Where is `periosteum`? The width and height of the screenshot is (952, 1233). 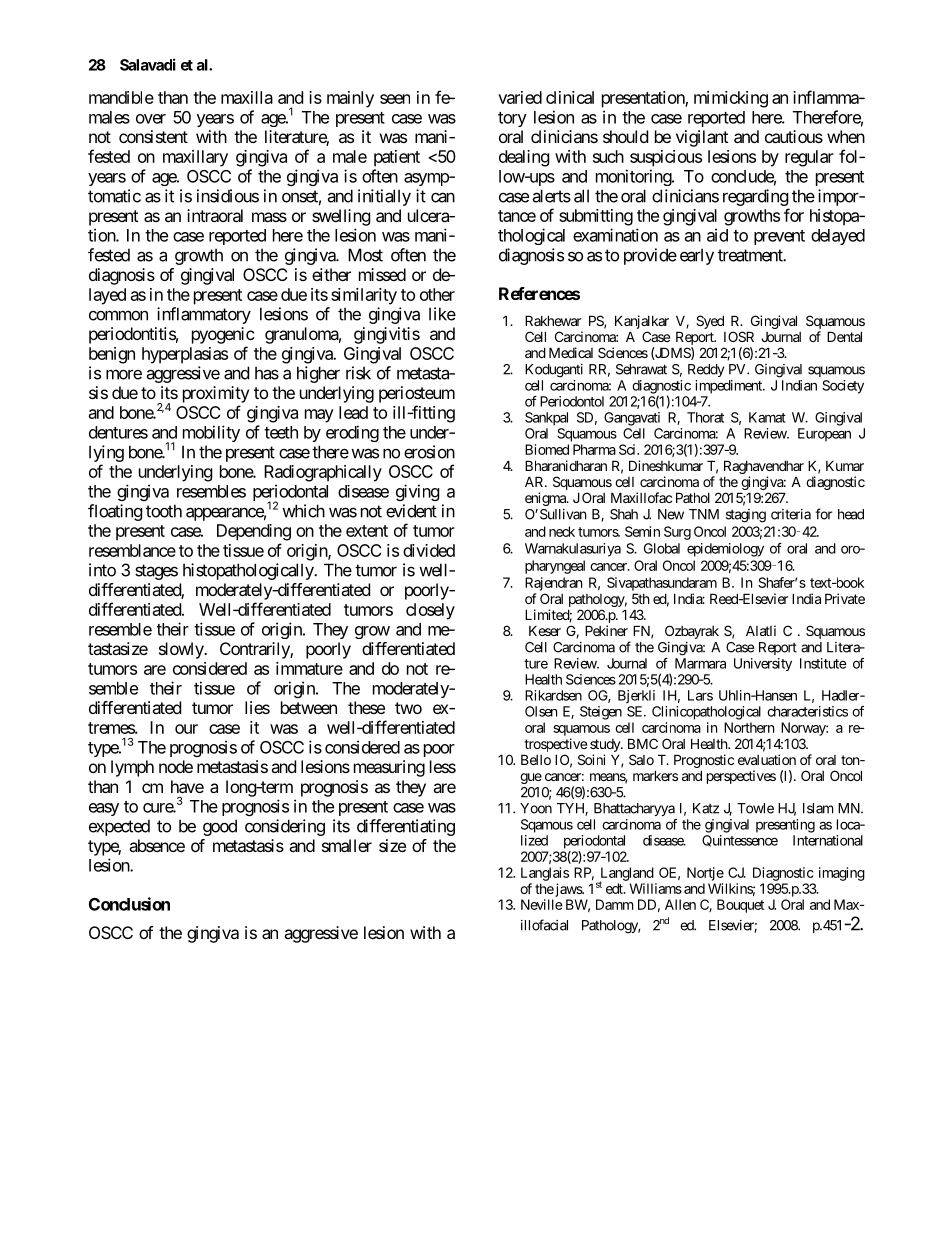
periosteum is located at coordinates (417, 394).
